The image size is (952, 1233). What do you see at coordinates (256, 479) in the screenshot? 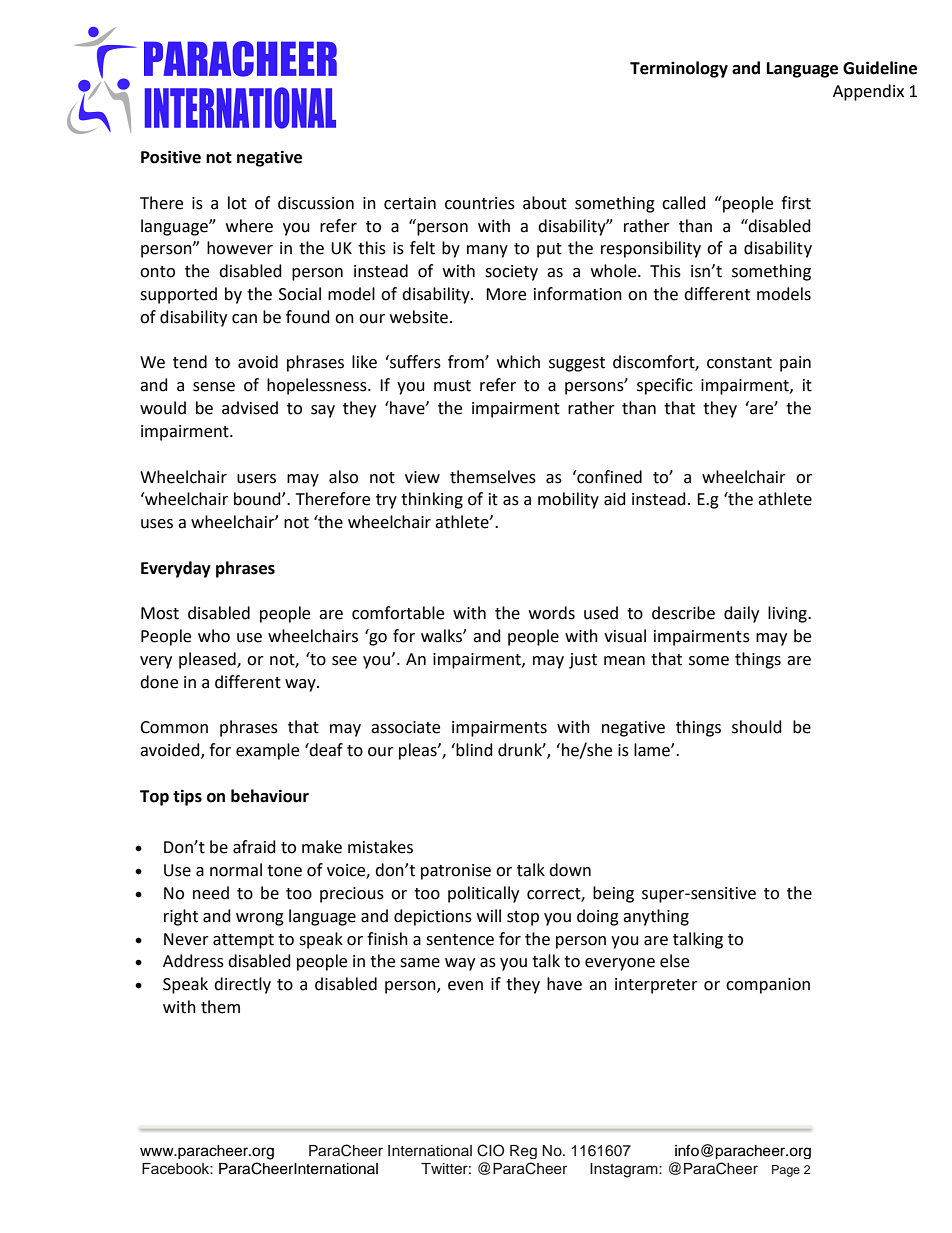
I see `users` at bounding box center [256, 479].
